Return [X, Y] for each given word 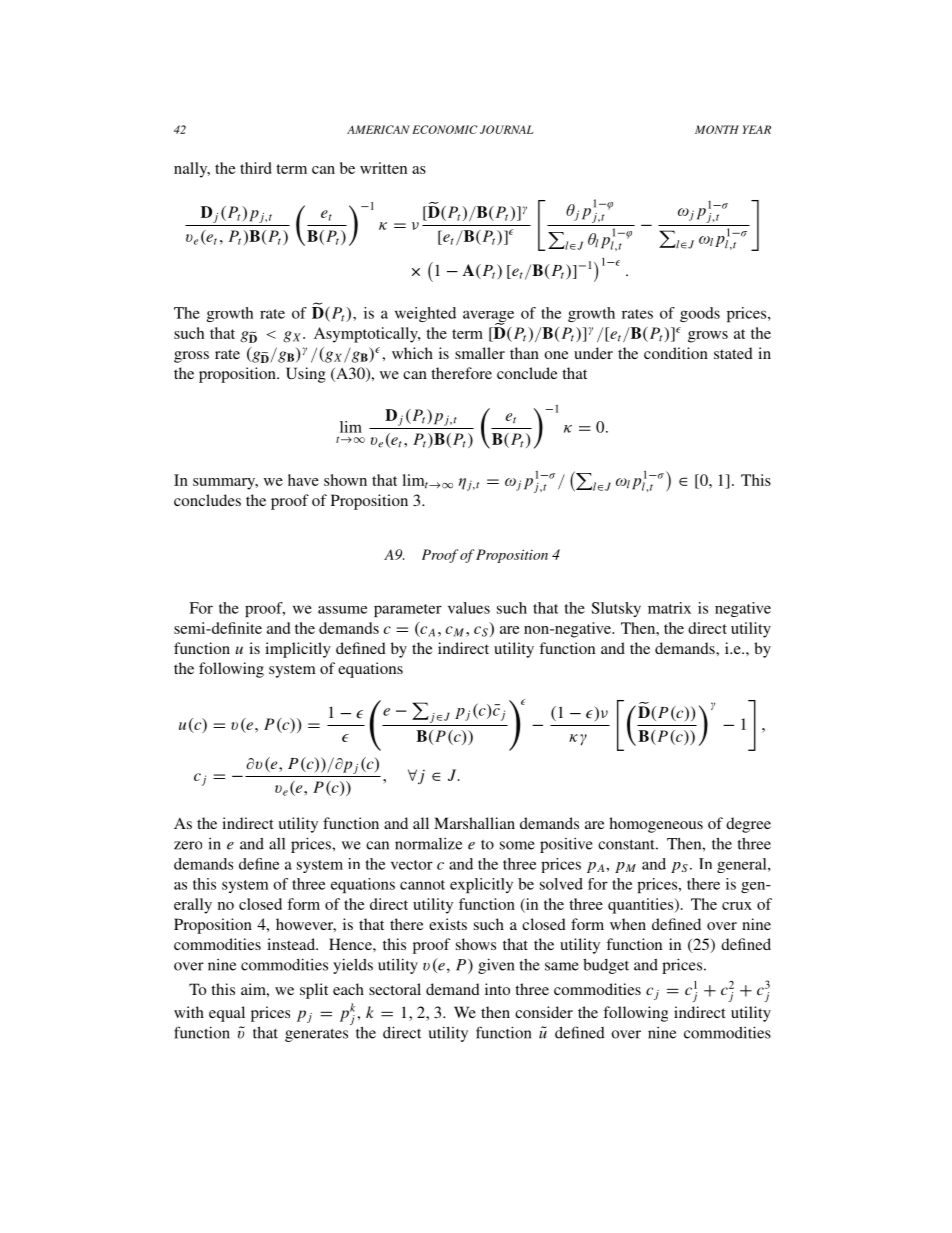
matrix [669, 608]
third [256, 168]
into [497, 989]
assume [342, 610]
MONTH [717, 129]
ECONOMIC [444, 129]
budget [606, 966]
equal [227, 1014]
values [469, 608]
